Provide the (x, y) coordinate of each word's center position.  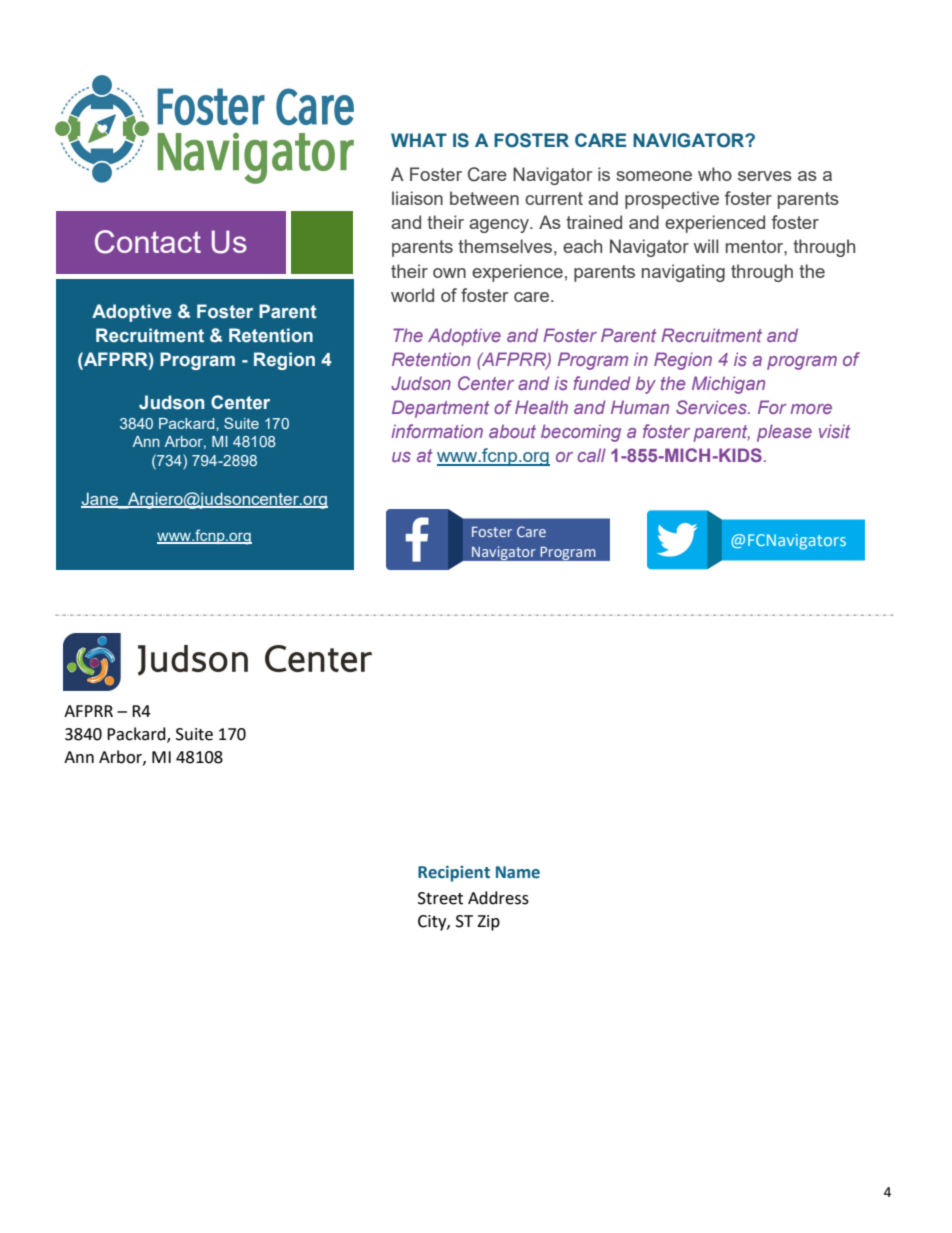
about (512, 431)
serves (765, 176)
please (784, 433)
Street (440, 898)
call (592, 455)
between (484, 198)
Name (518, 872)
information (437, 431)
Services (712, 407)
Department (440, 409)
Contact (148, 242)
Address (498, 898)
